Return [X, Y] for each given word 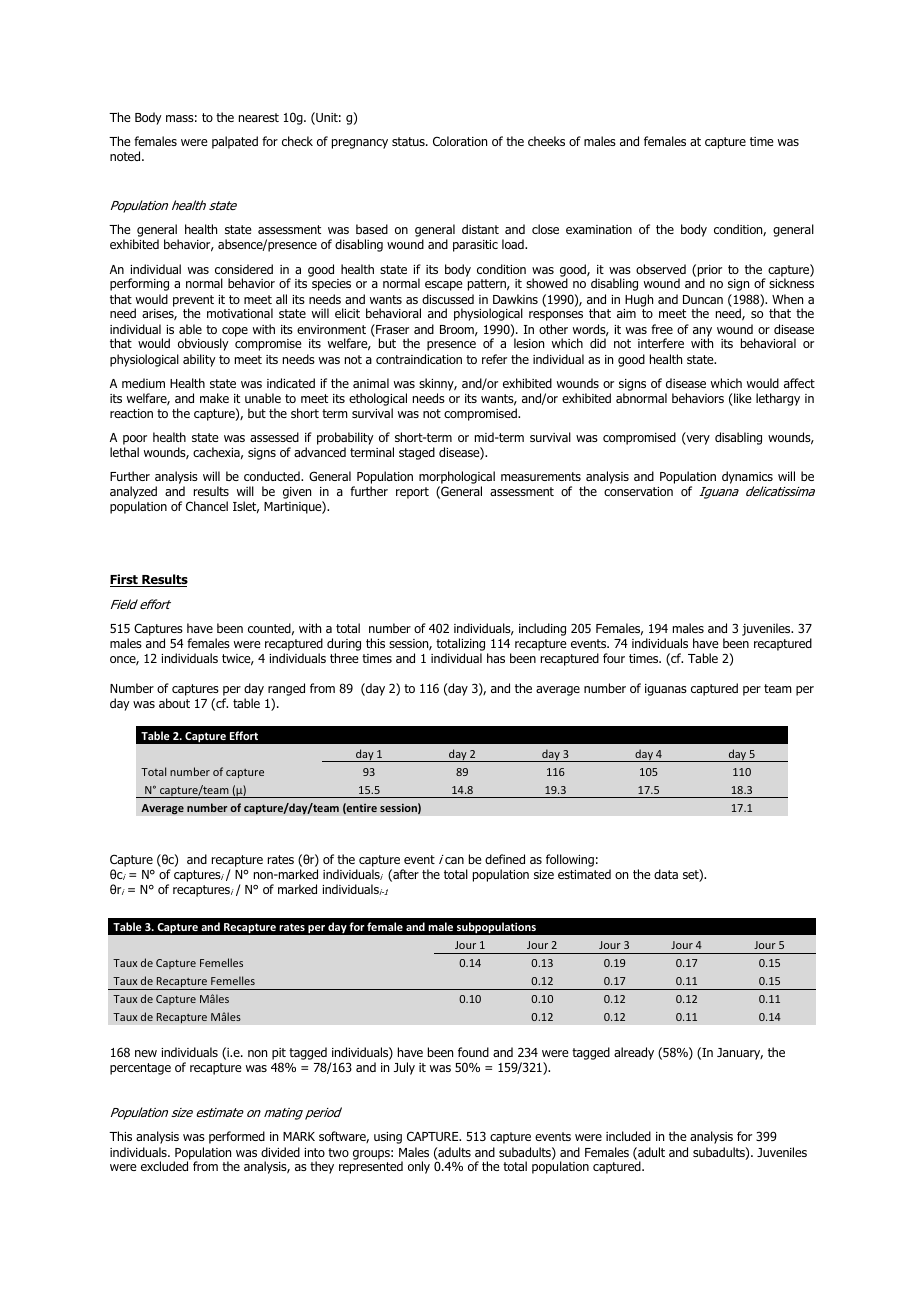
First [125, 580]
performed [237, 1137]
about [174, 703]
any [702, 333]
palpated [235, 142]
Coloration [460, 141]
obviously [203, 344]
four [614, 658]
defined [505, 859]
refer [494, 359]
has [496, 658]
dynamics [747, 479]
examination [599, 229]
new [146, 1053]
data [666, 874]
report [412, 493]
